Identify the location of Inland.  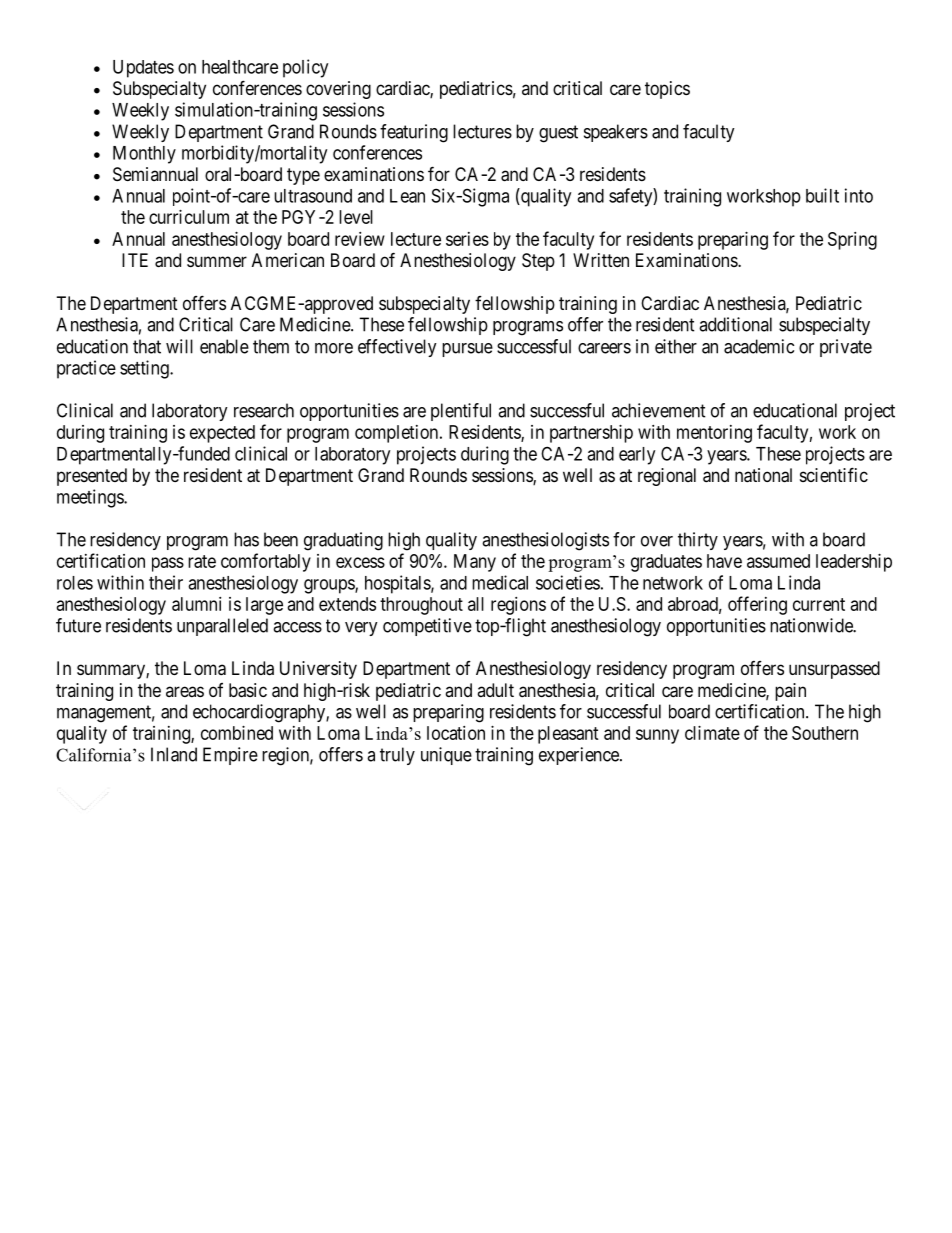
(174, 754).
